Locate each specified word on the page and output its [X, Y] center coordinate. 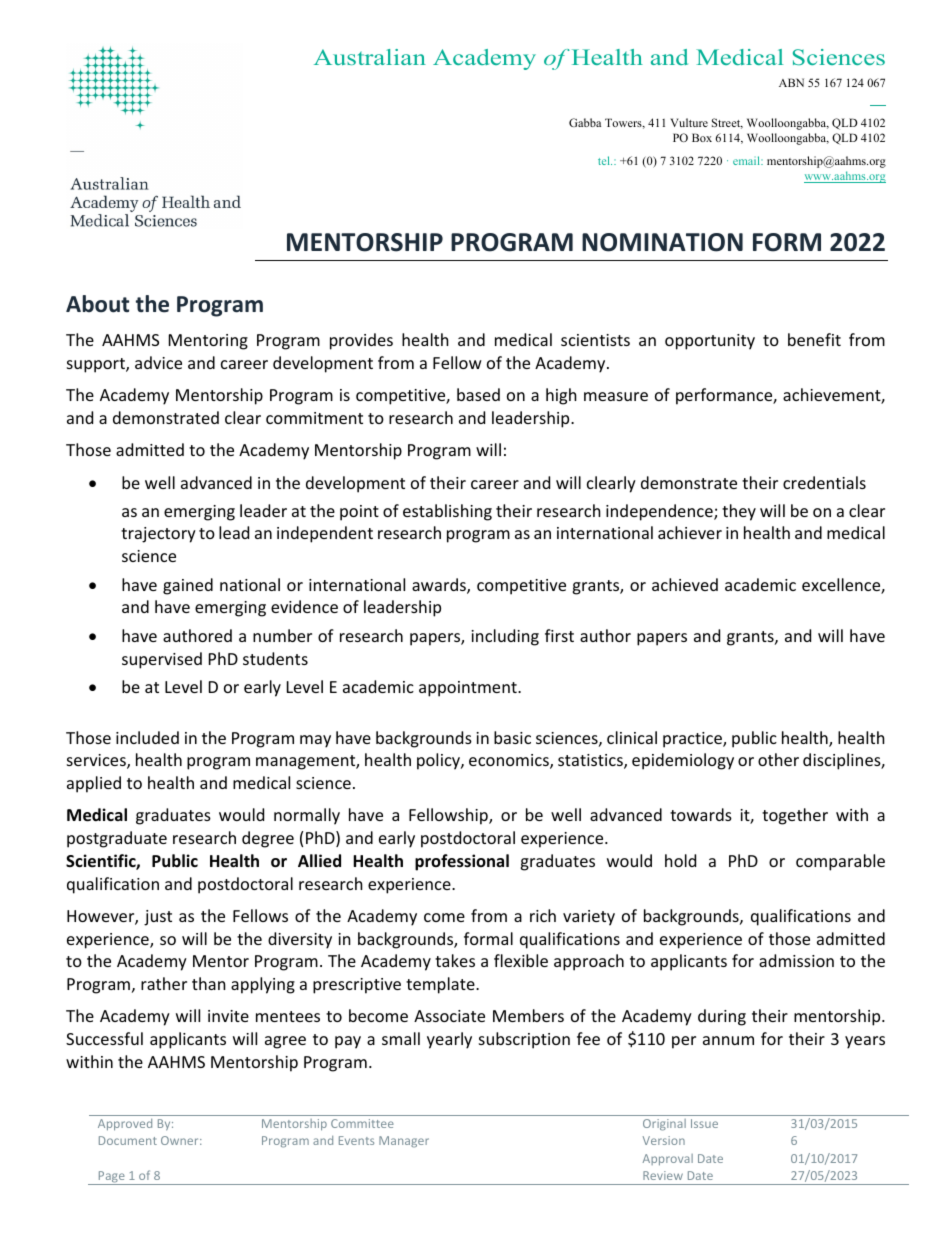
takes [455, 960]
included [147, 737]
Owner [181, 1140]
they [739, 512]
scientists [595, 340]
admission [796, 960]
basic [512, 737]
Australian [370, 57]
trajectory [158, 535]
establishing [447, 512]
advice [158, 362]
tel [605, 160]
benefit [814, 339]
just [158, 918]
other [778, 759]
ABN [791, 82]
